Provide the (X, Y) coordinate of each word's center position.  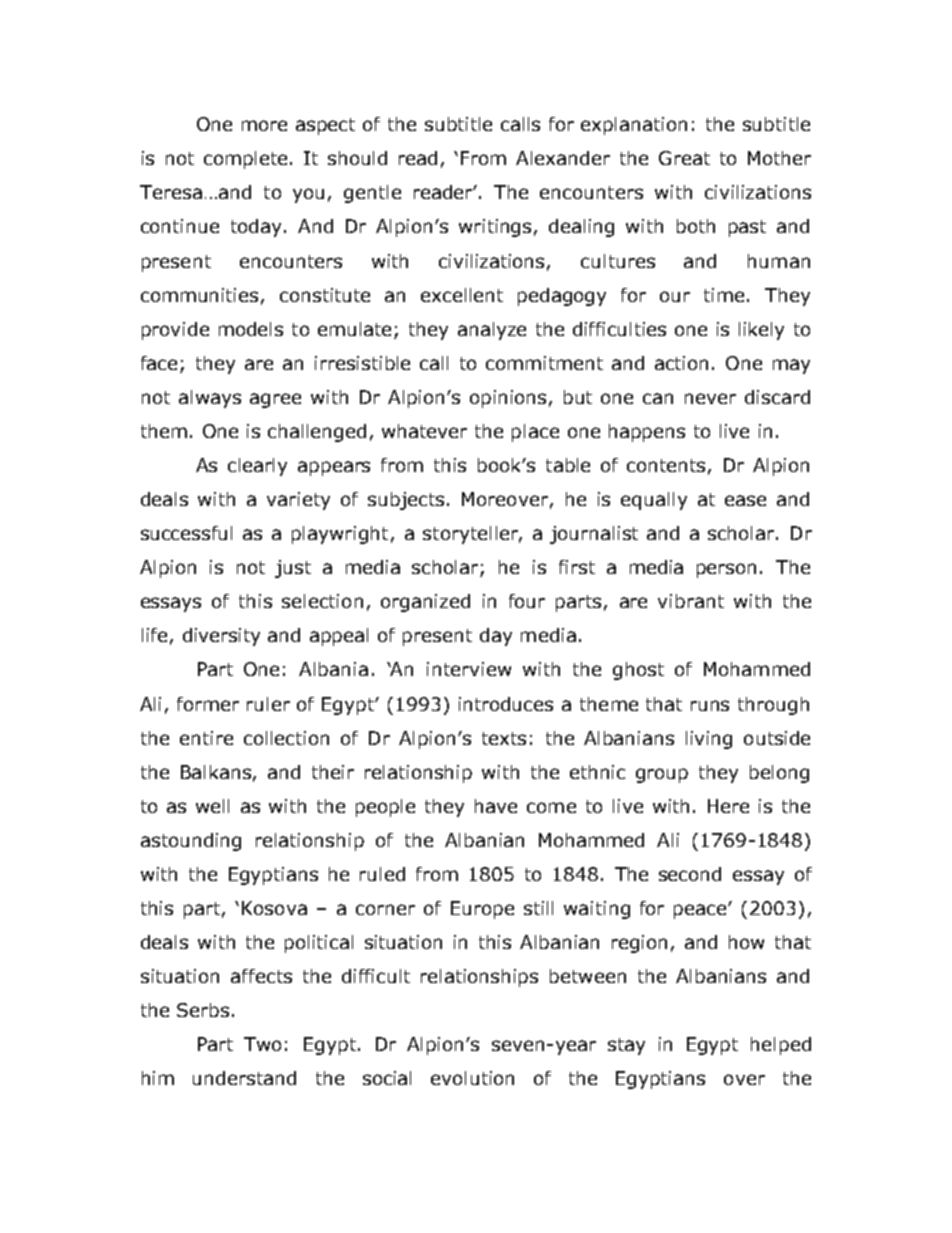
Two (262, 1044)
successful (186, 533)
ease (745, 500)
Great (684, 158)
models (251, 329)
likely (761, 331)
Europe (482, 910)
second (690, 874)
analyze (492, 331)
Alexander (563, 158)
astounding (191, 842)
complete (245, 160)
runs (710, 705)
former (208, 704)
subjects (406, 501)
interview (469, 669)
